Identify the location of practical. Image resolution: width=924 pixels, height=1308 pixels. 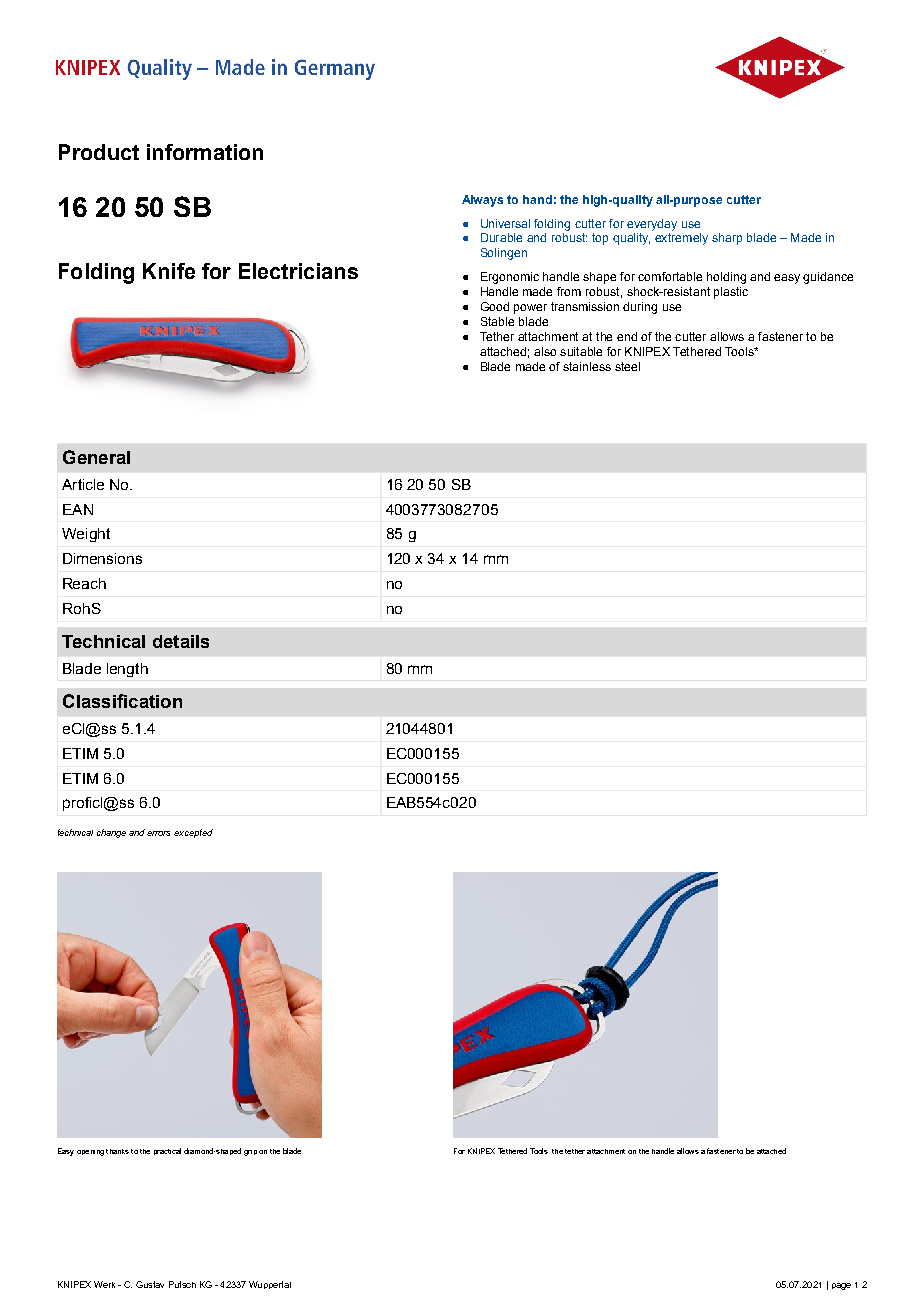
(167, 1151).
